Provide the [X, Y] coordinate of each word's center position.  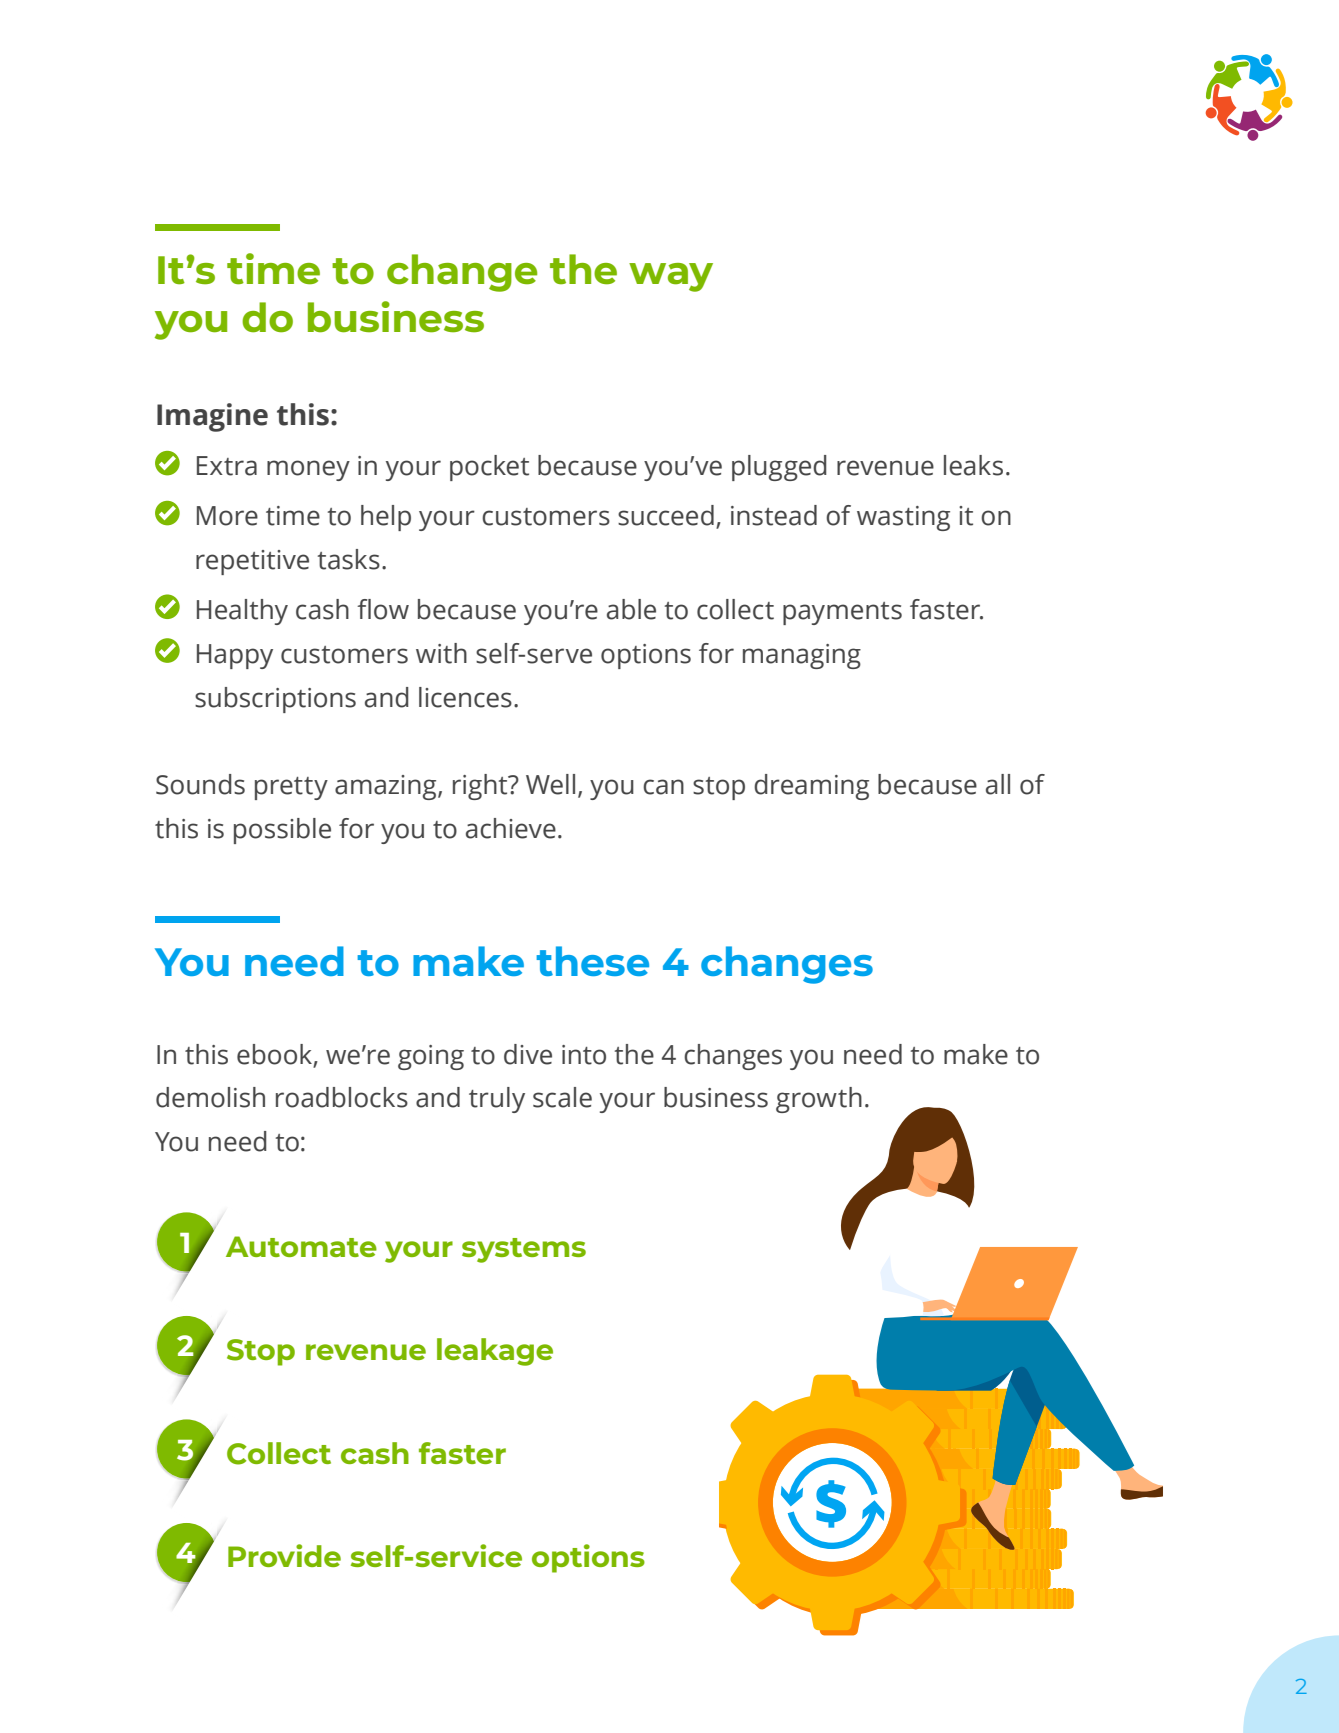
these [592, 961]
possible [282, 831]
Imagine [212, 417]
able [631, 609]
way [671, 277]
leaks [973, 465]
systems [524, 1250]
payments [842, 613]
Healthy [242, 612]
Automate [301, 1246]
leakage [495, 1352]
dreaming [811, 787]
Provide [284, 1555]
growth [819, 1100]
